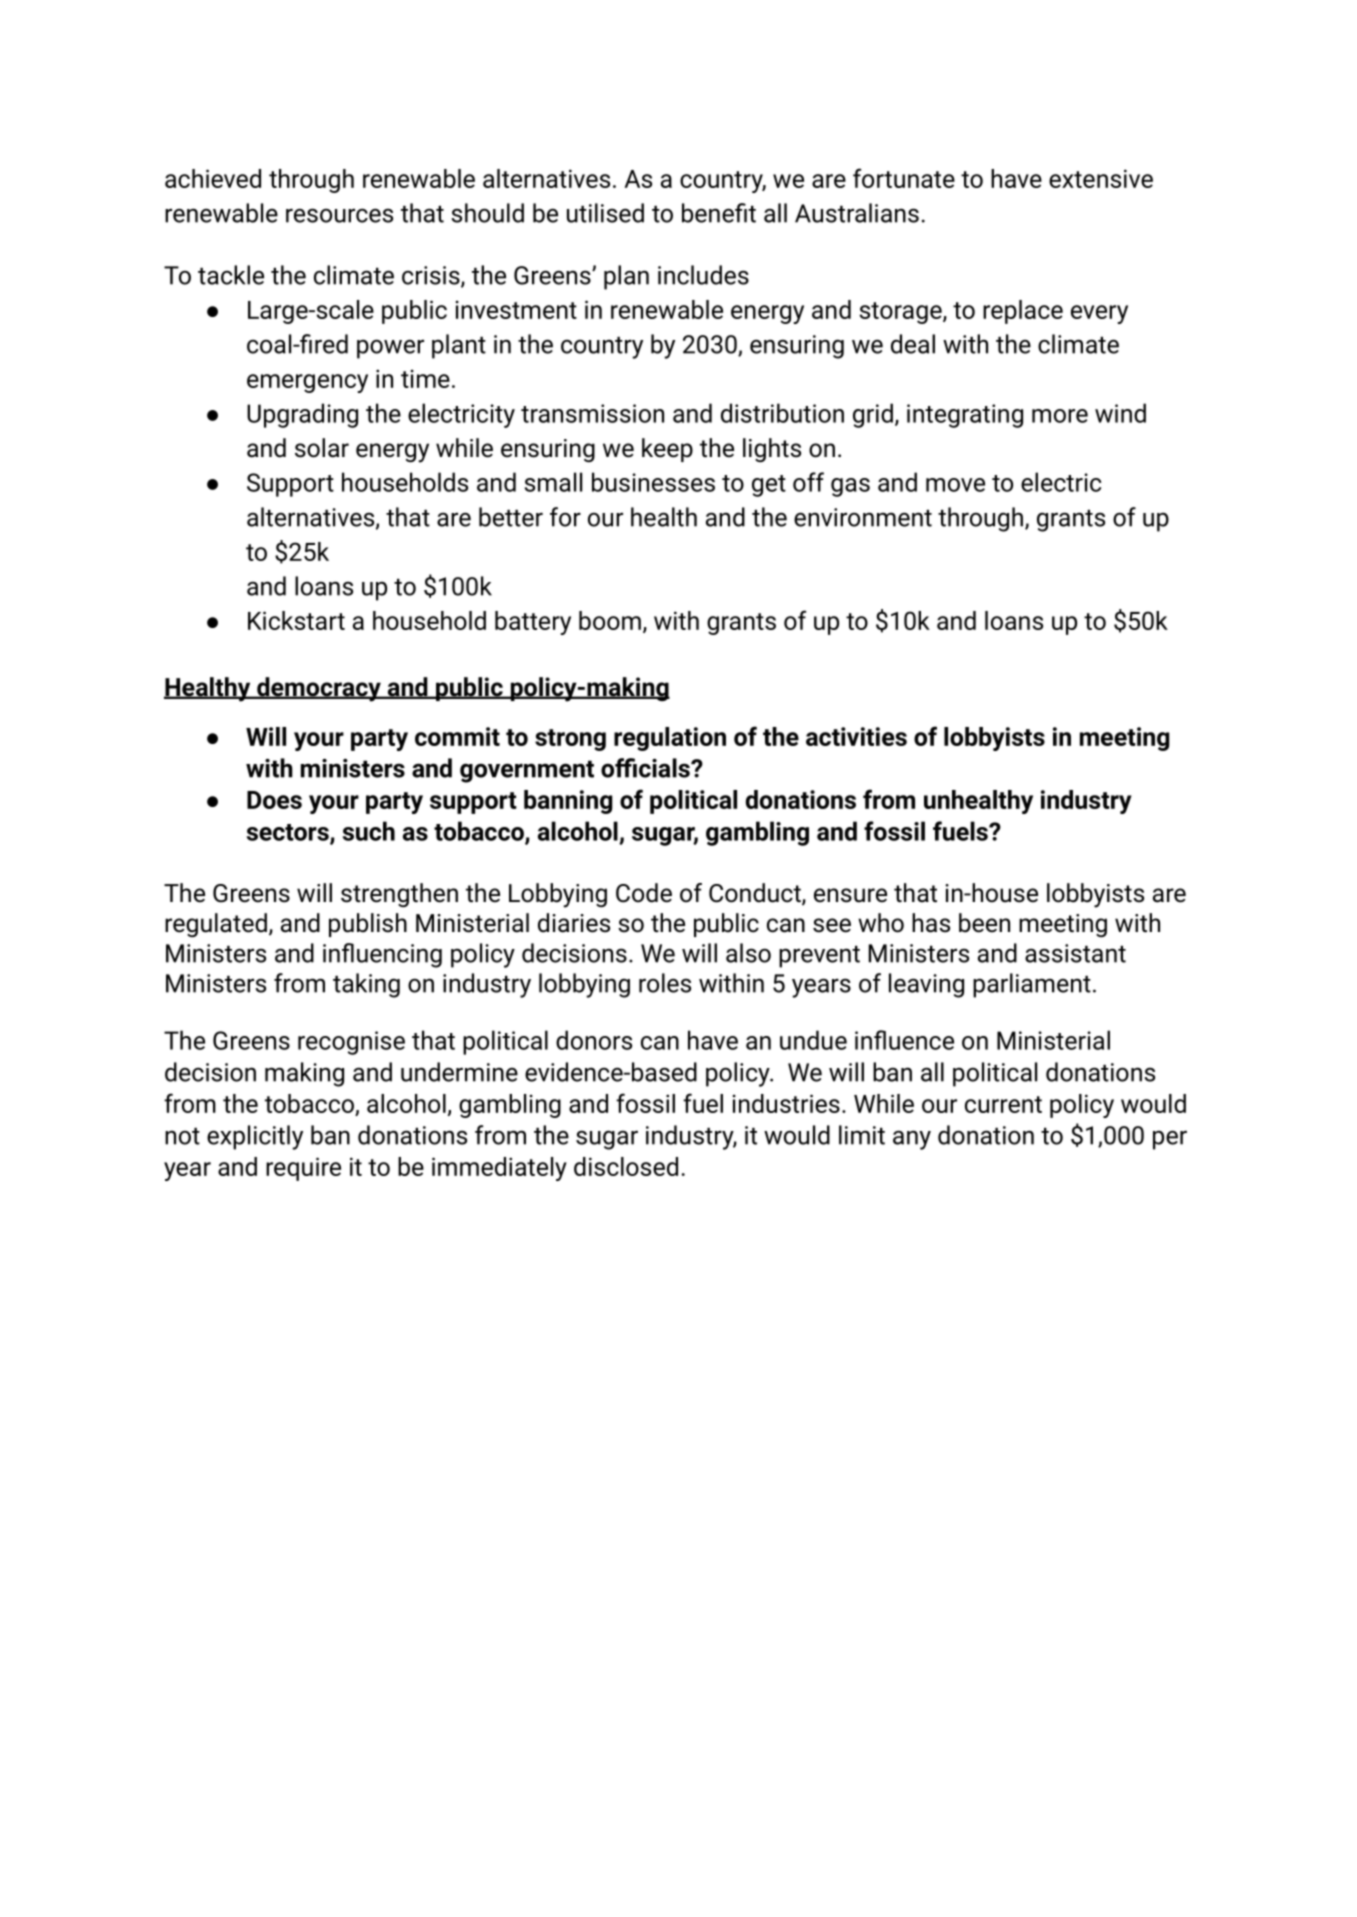  What do you see at coordinates (322, 448) in the document?
I see `solar` at bounding box center [322, 448].
